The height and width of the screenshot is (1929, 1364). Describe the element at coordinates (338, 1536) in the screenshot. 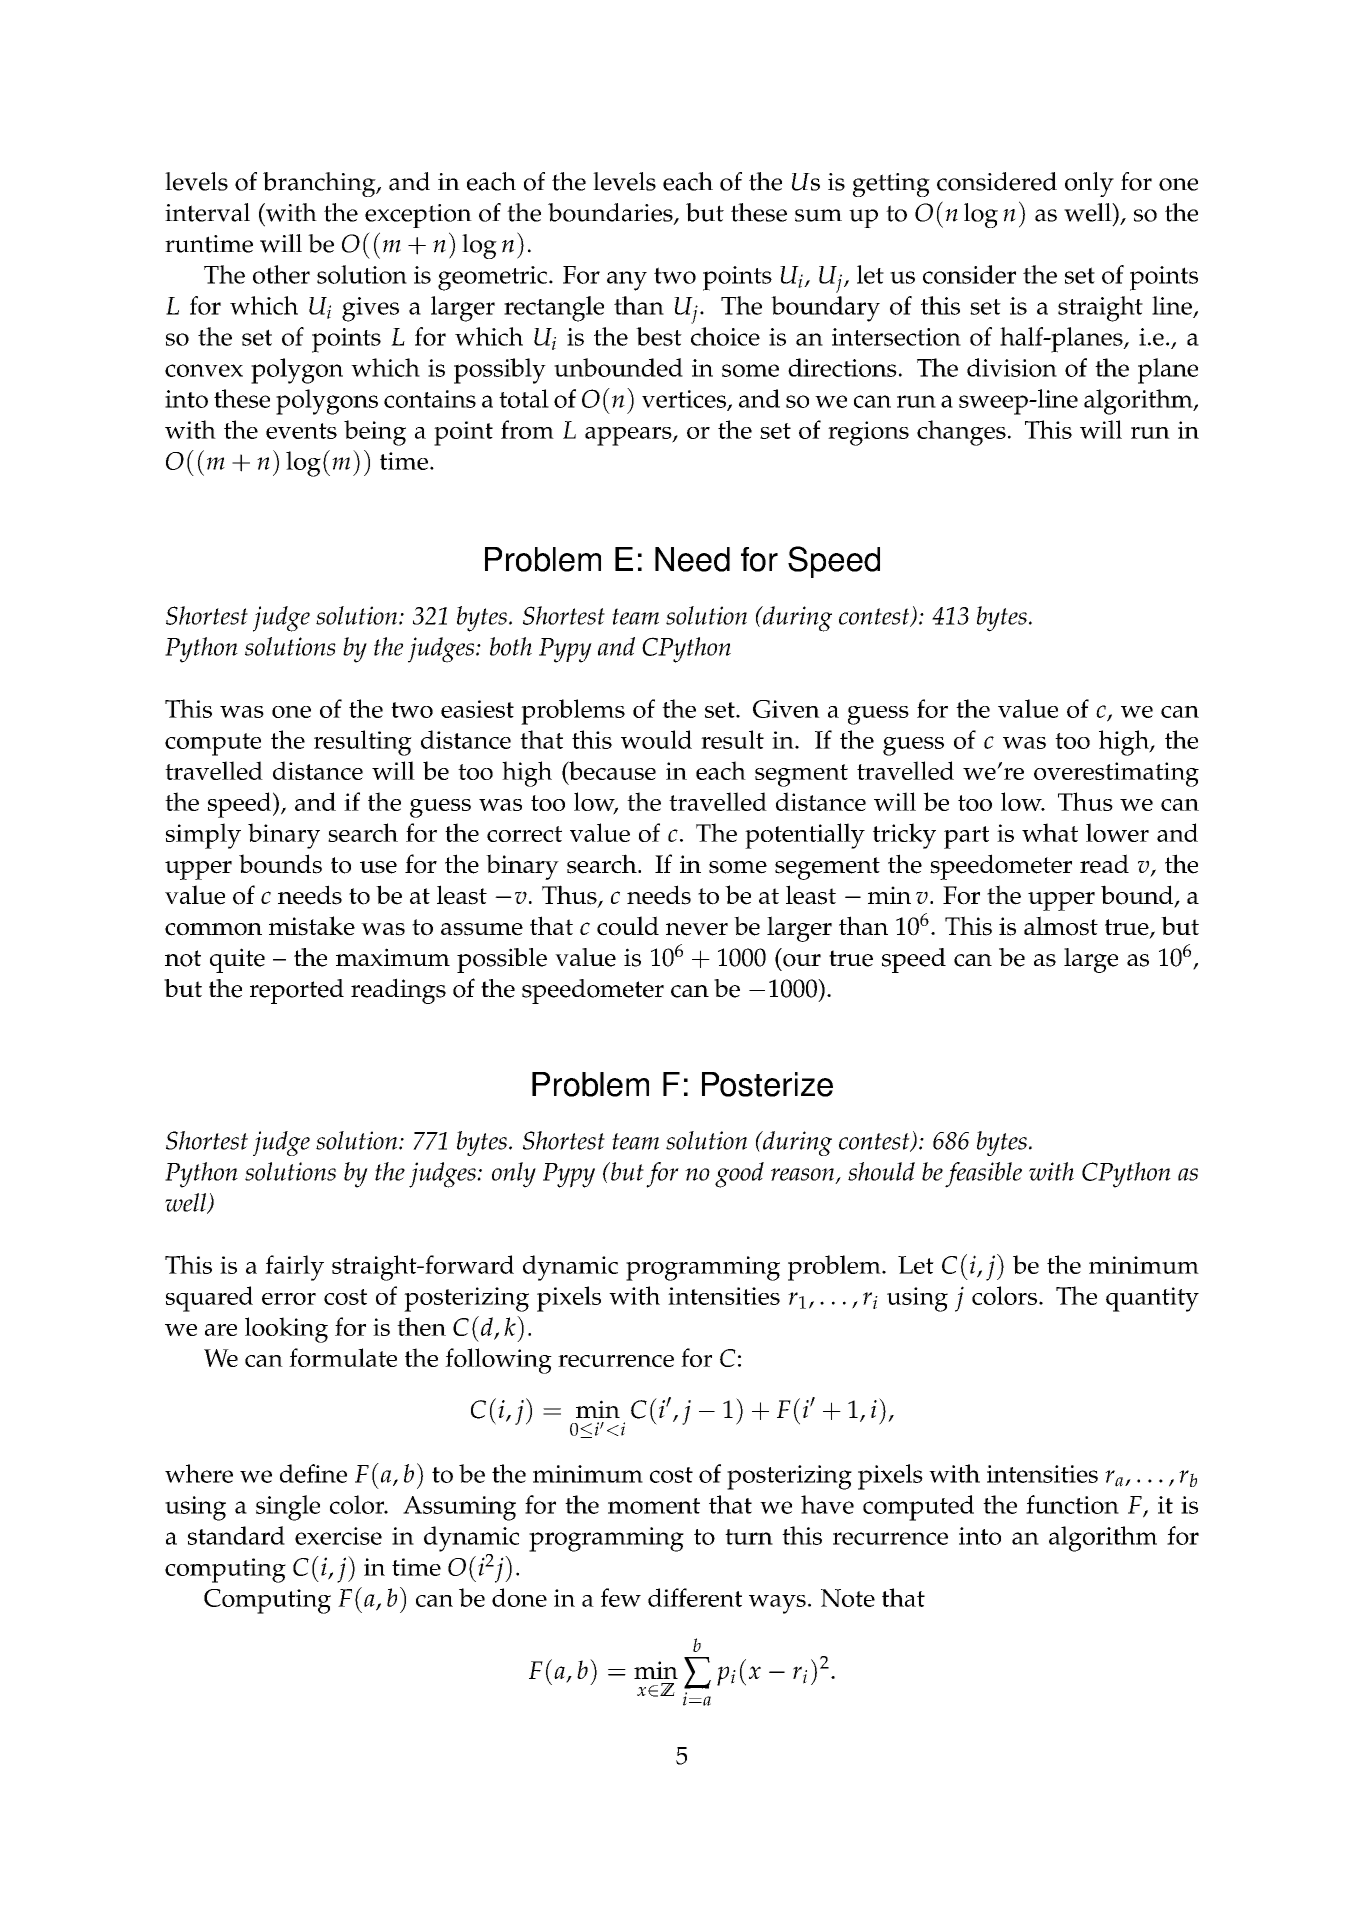

I see `exercise` at that location.
